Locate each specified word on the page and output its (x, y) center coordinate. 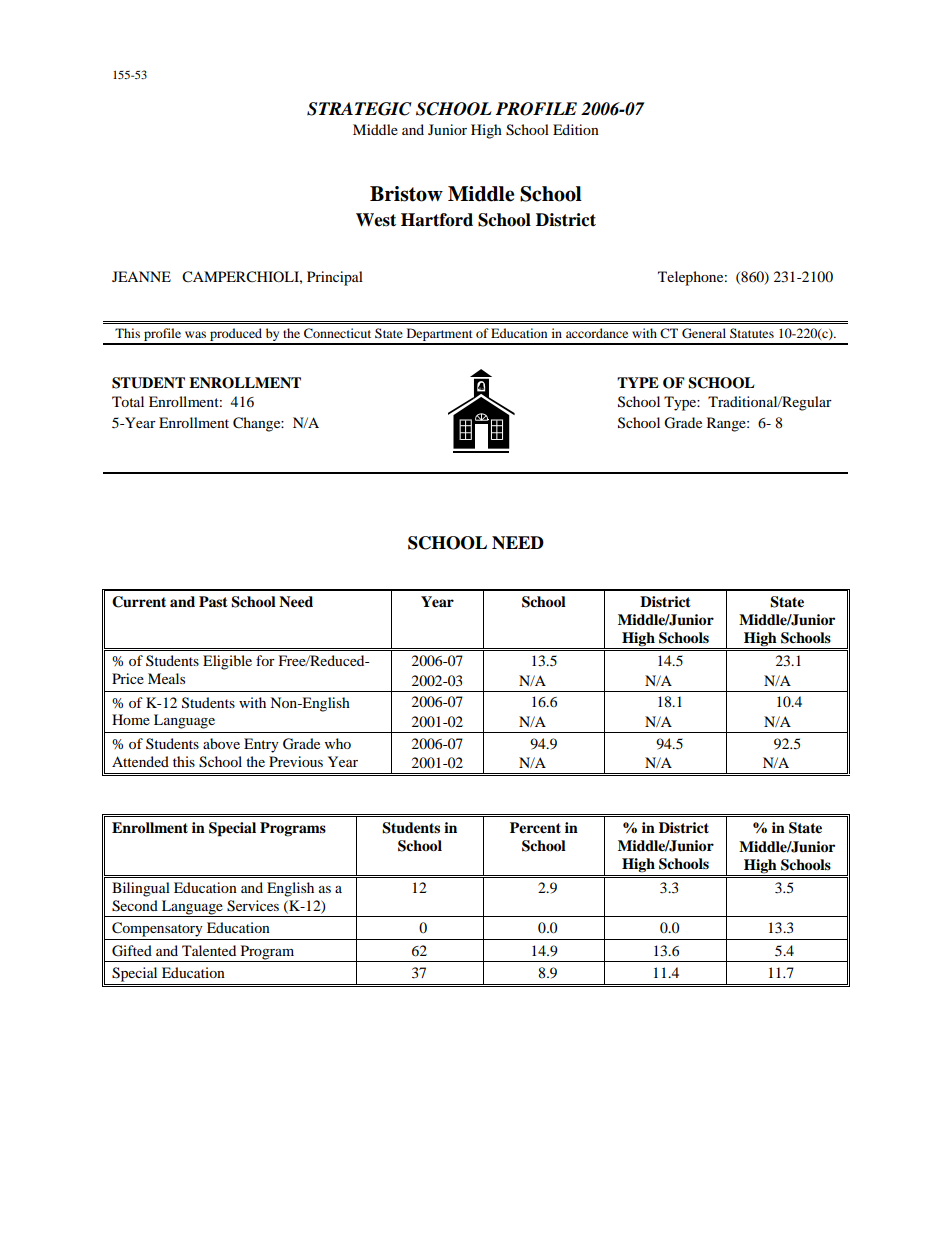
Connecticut (337, 333)
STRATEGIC (359, 109)
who (338, 743)
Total (128, 401)
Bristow (406, 194)
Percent (535, 828)
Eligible (227, 662)
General (704, 333)
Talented (209, 950)
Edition (576, 129)
